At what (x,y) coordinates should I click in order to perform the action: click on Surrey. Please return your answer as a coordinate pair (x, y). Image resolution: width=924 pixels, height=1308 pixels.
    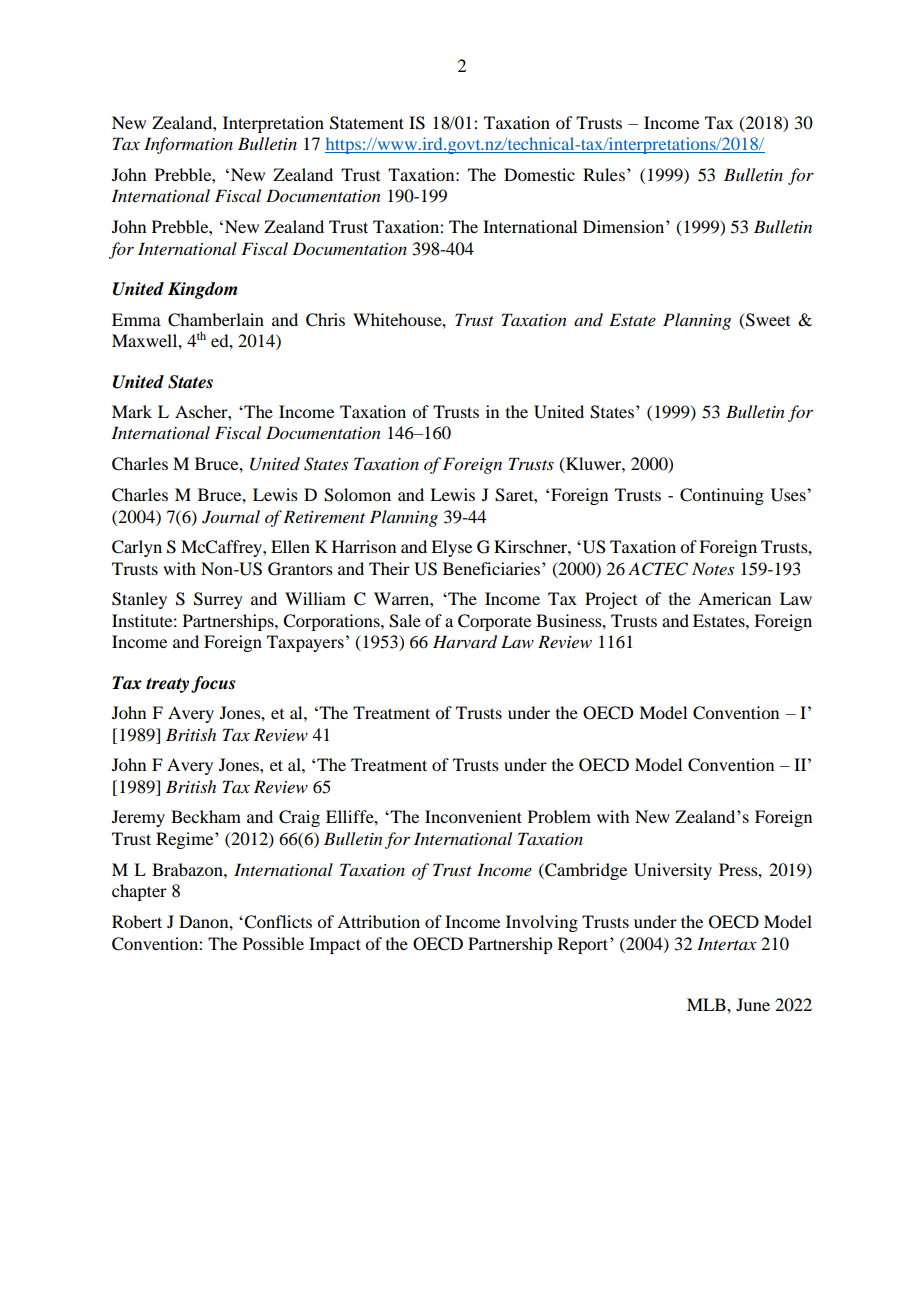
    Looking at the image, I should click on (218, 600).
